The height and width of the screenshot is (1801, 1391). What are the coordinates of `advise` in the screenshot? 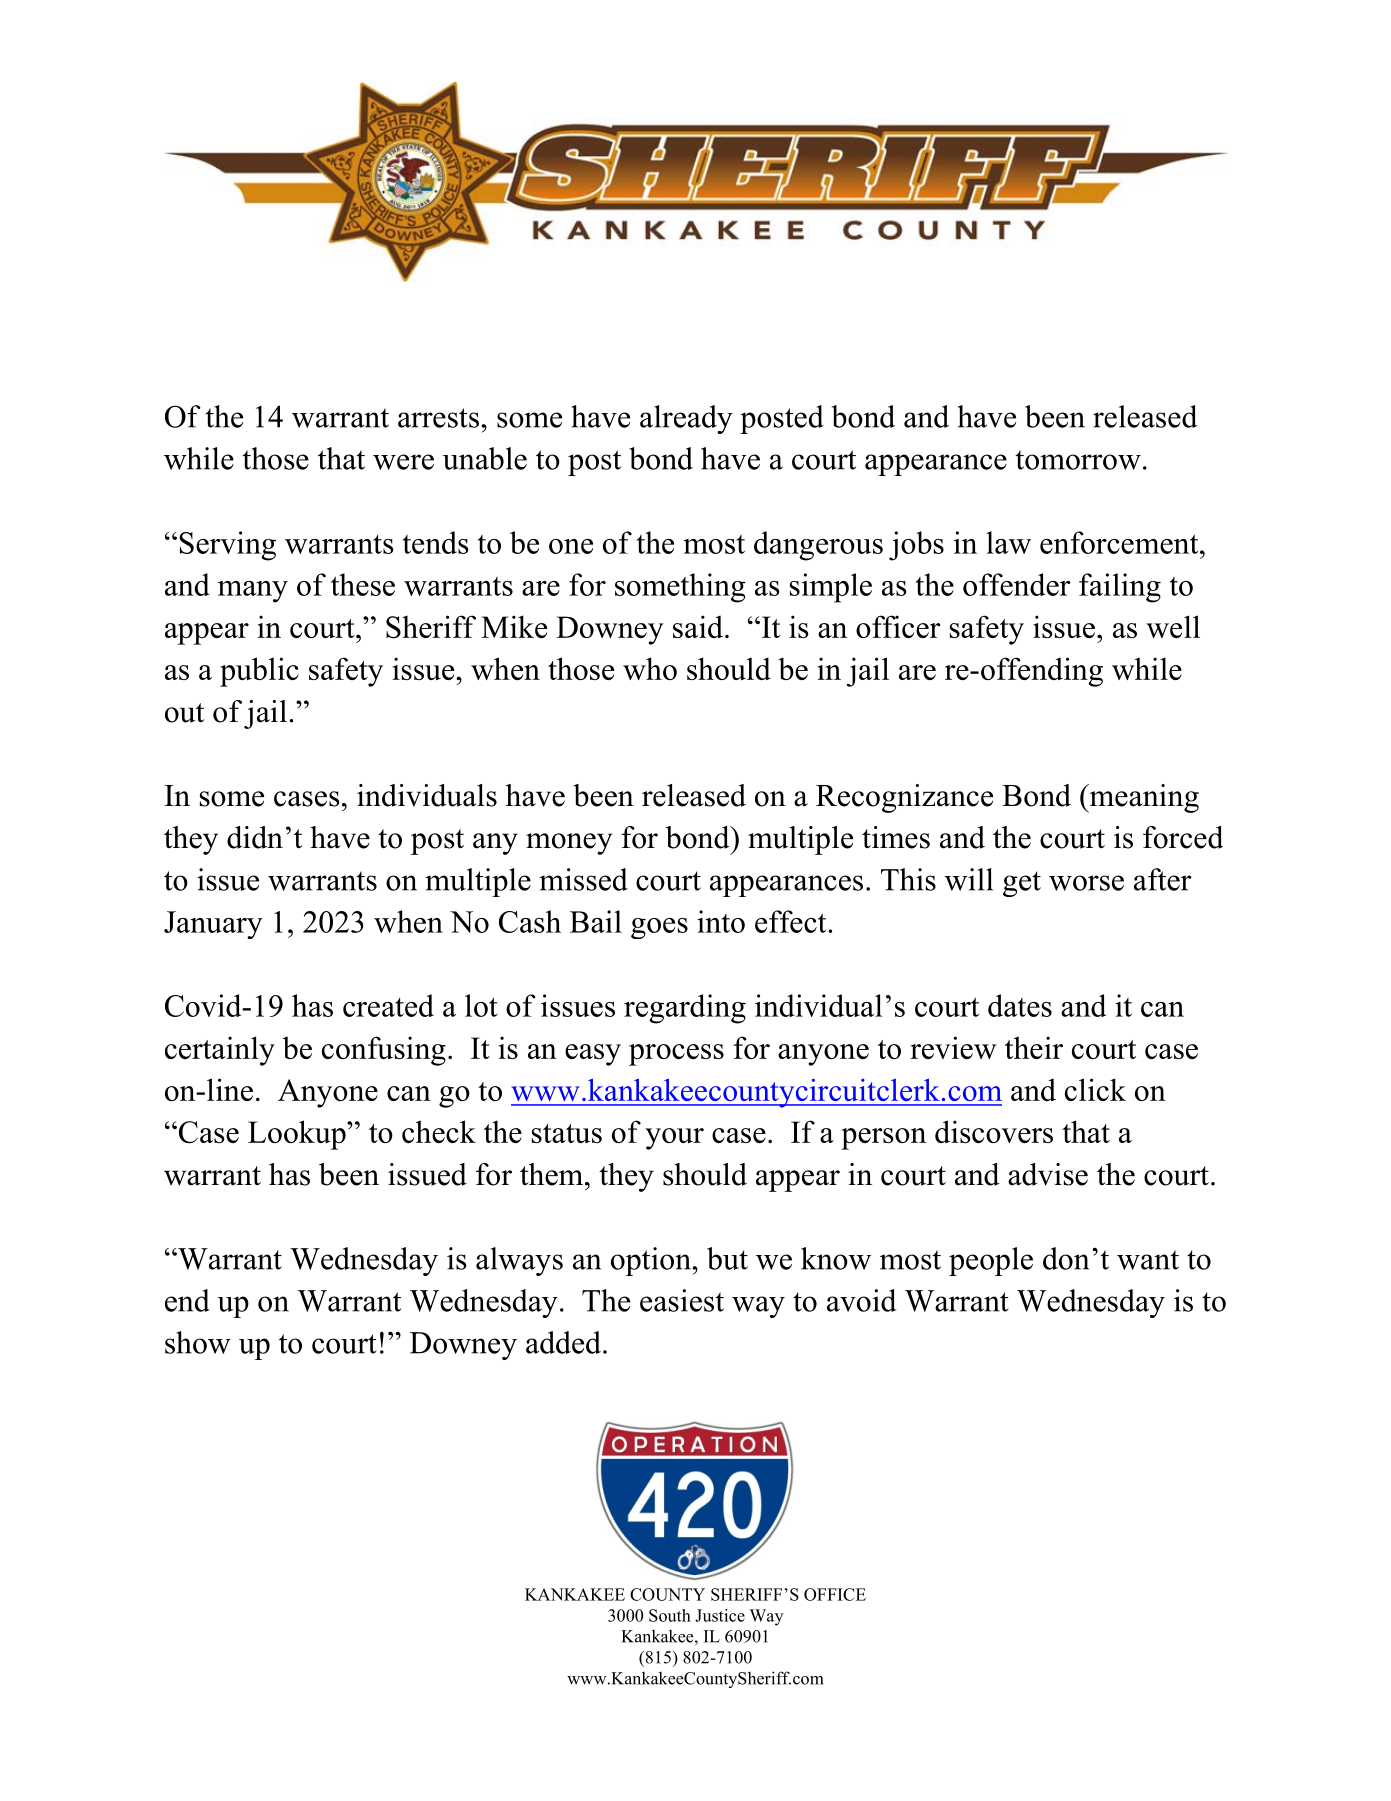 It's located at (1048, 1174).
